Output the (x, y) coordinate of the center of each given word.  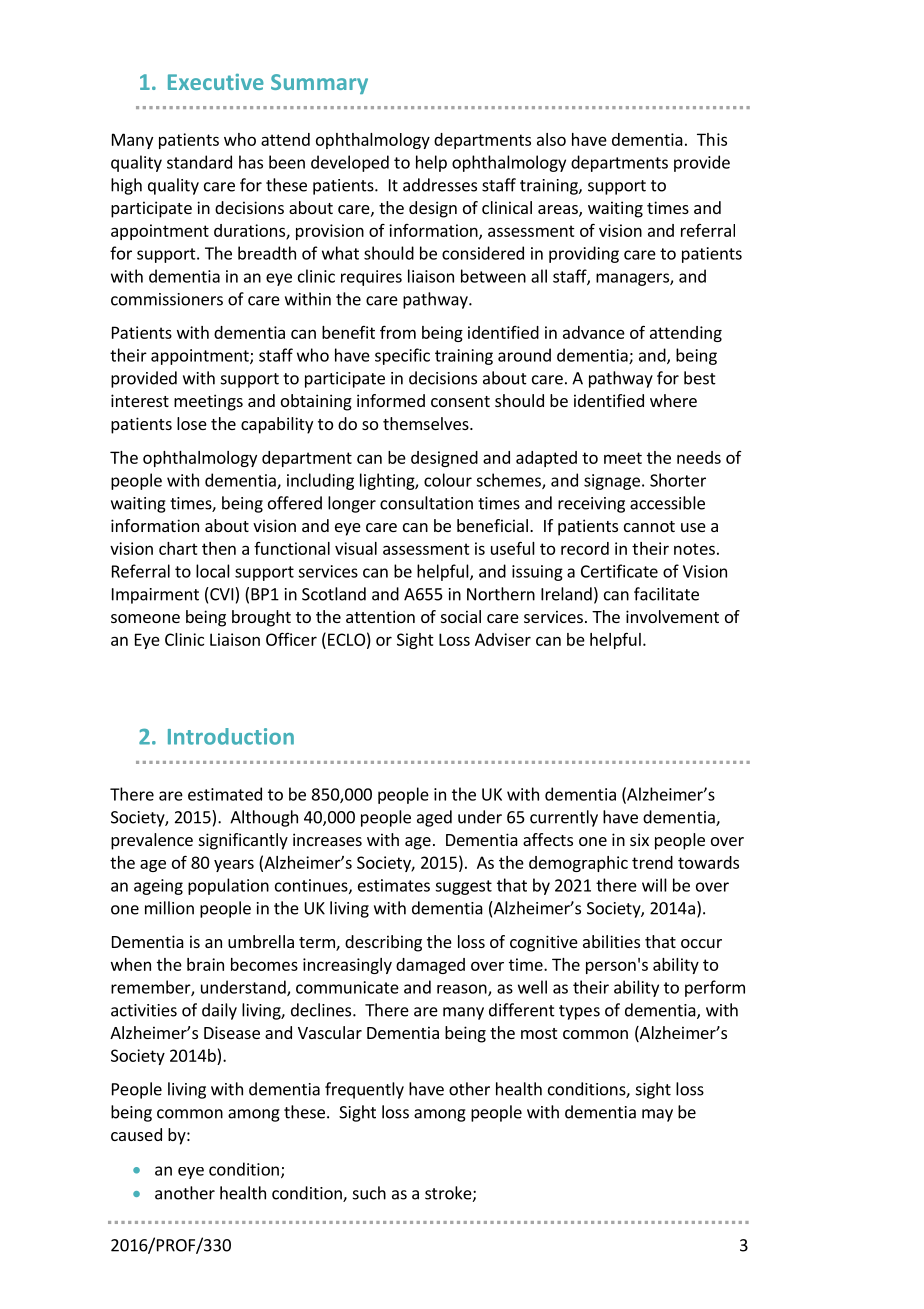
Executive (216, 82)
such (369, 1193)
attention (380, 616)
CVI (222, 594)
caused (136, 1134)
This (712, 139)
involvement (672, 616)
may (657, 1115)
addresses (440, 185)
